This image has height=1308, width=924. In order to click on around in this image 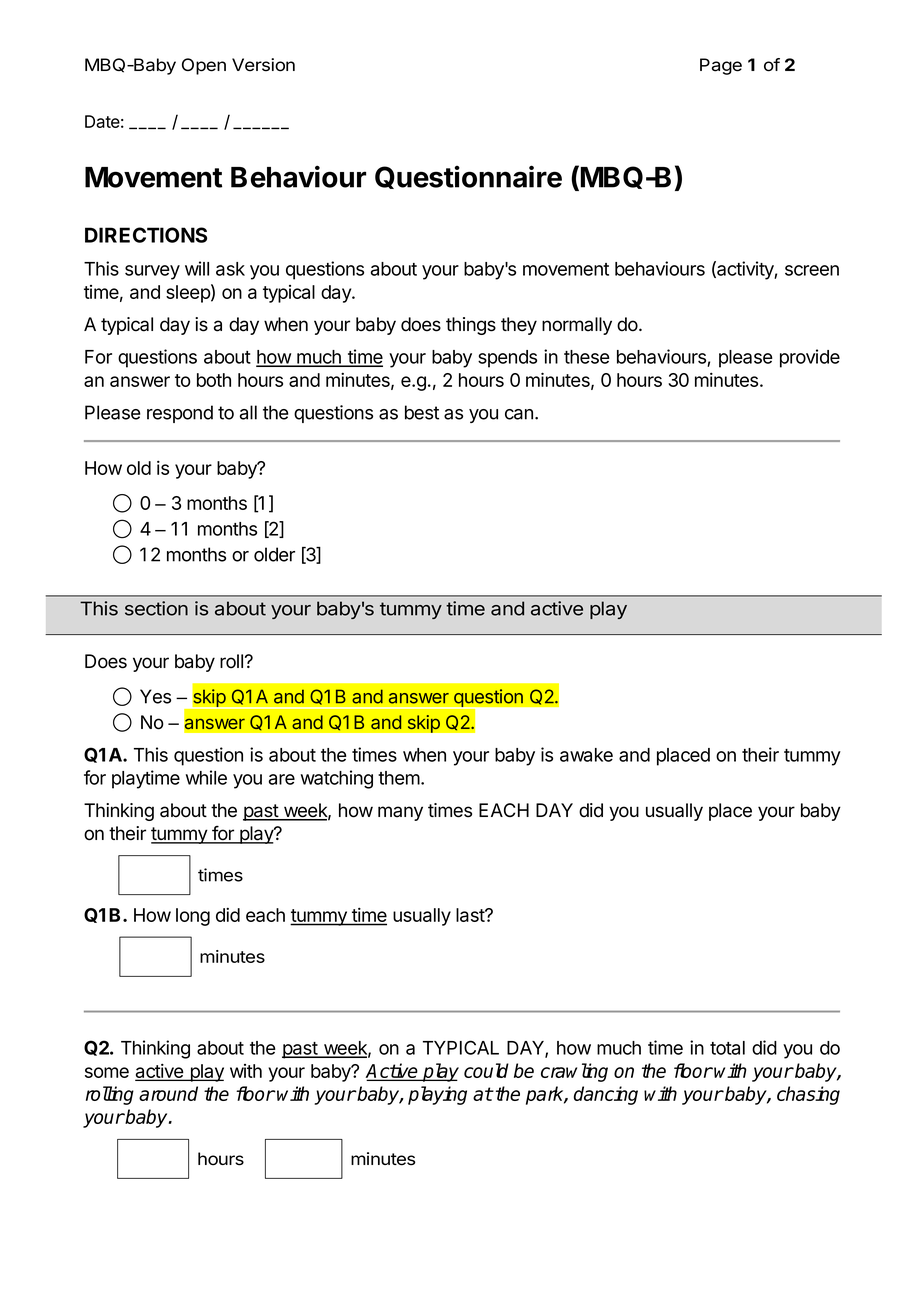, I will do `click(168, 1093)`.
